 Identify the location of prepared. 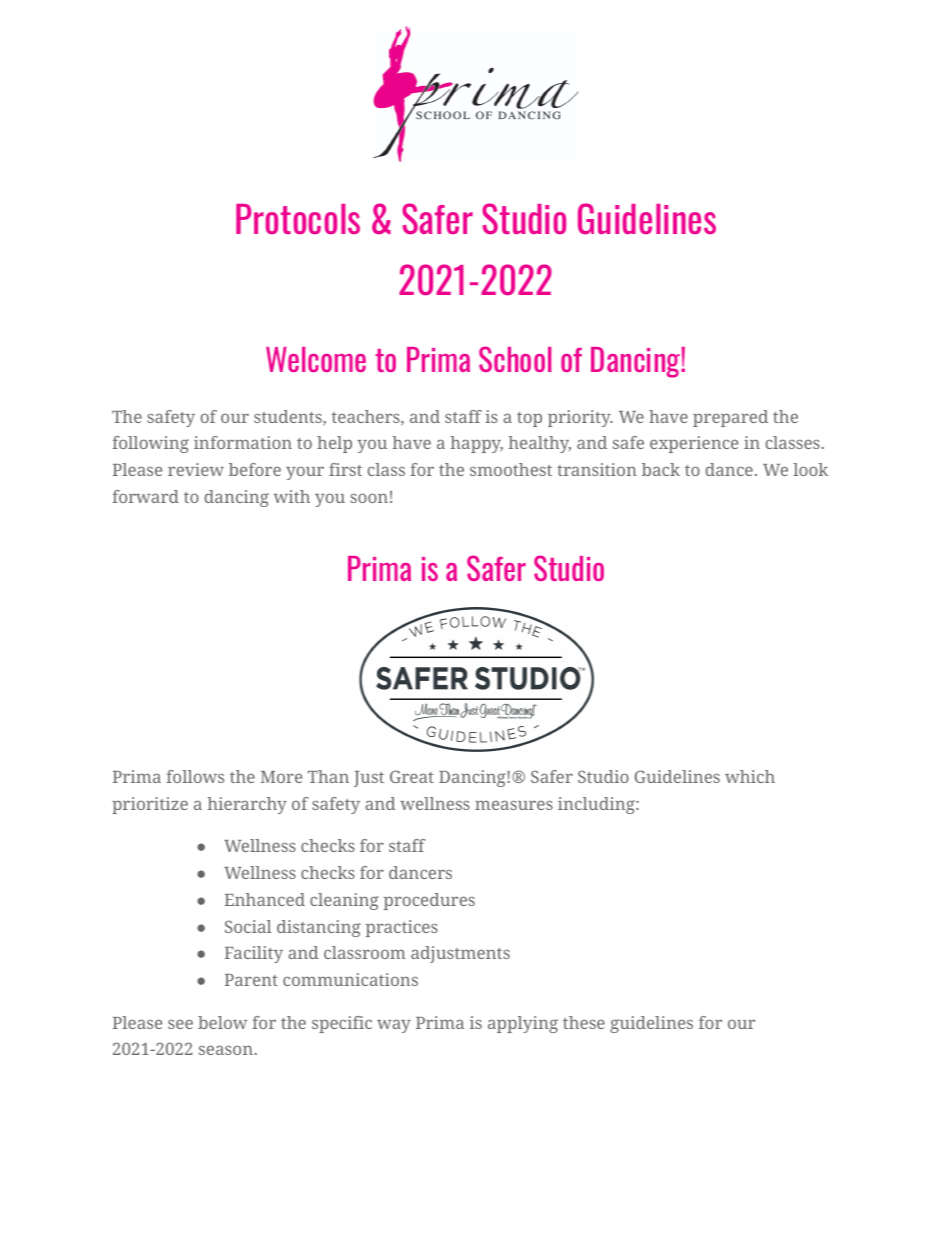
(730, 418).
